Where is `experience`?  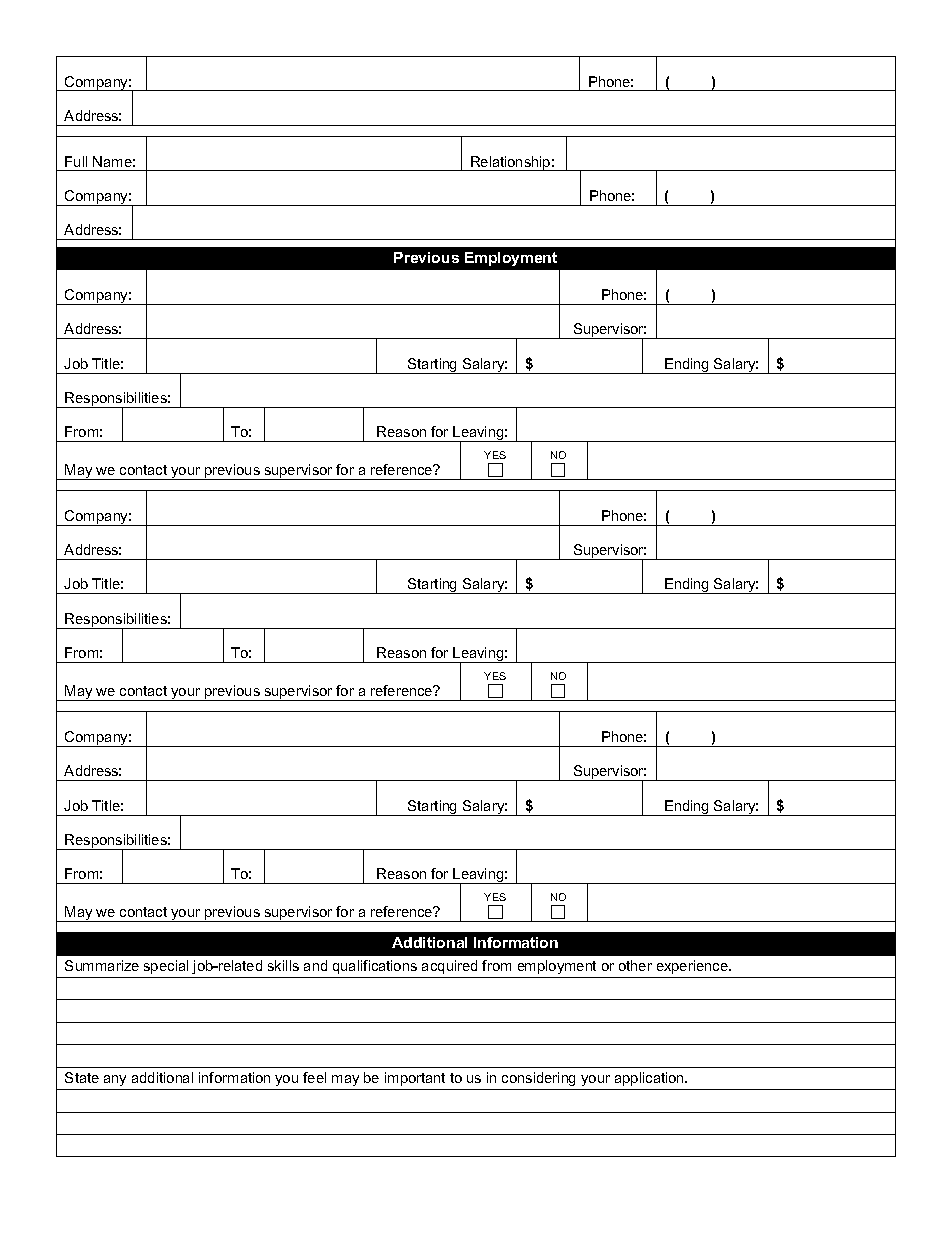 experience is located at coordinates (693, 967).
